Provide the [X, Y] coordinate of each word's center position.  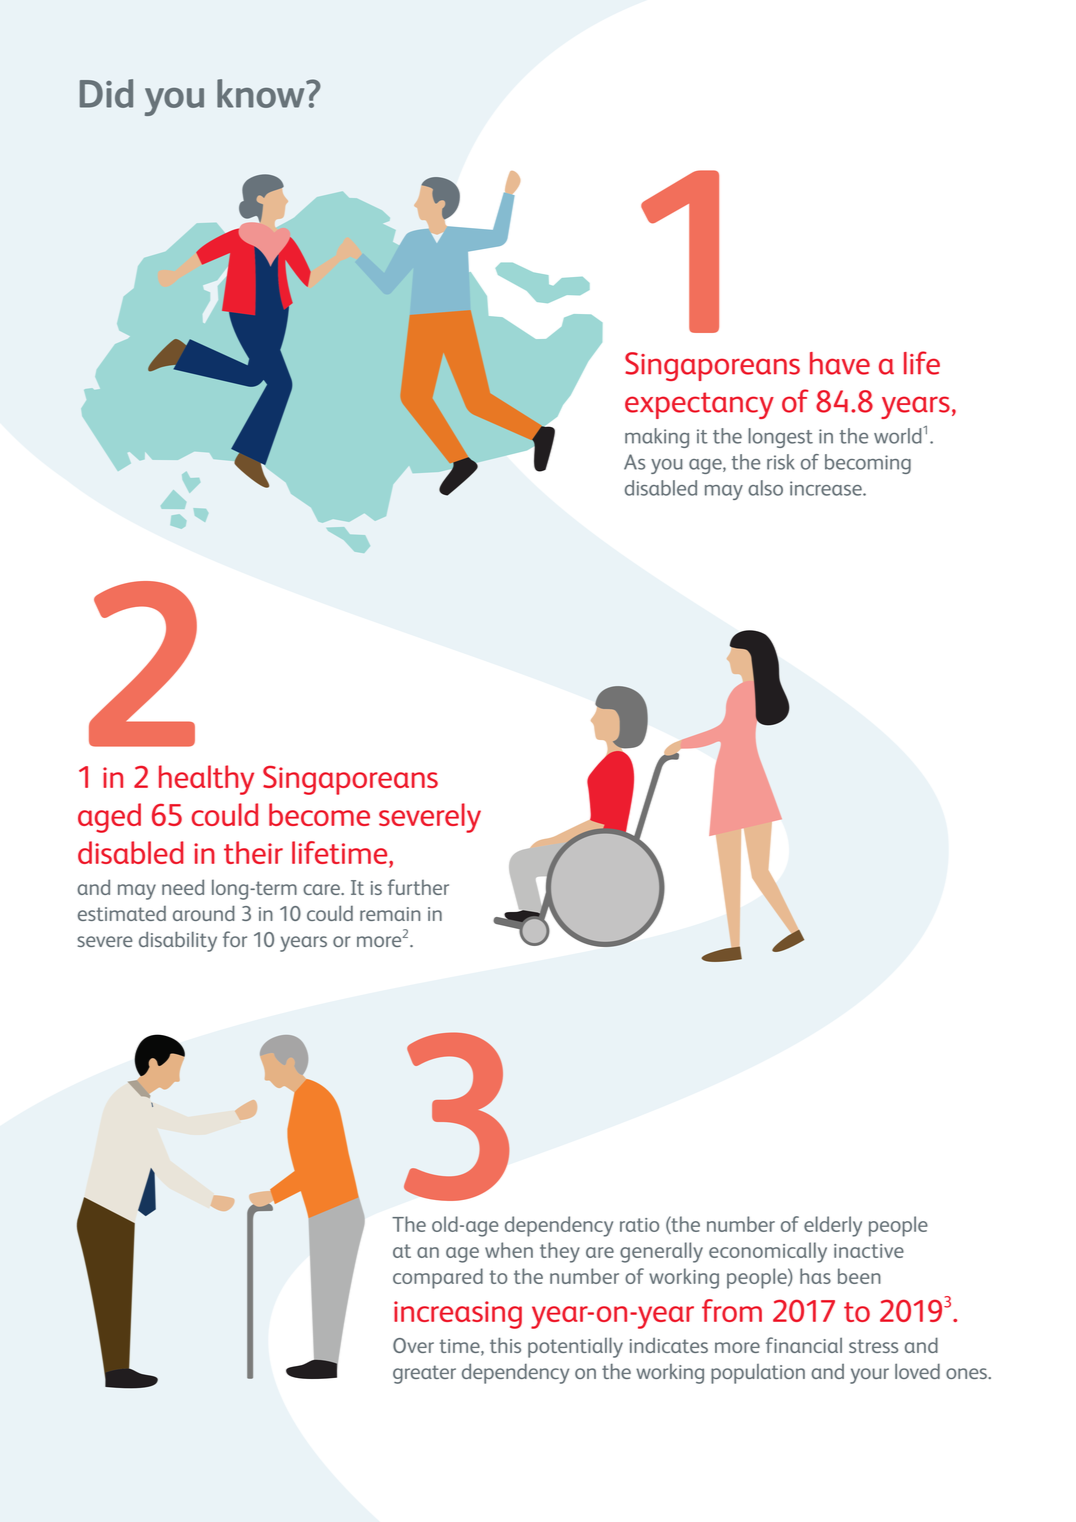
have [840, 363]
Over [413, 1345]
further [418, 887]
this [505, 1345]
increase [827, 488]
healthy [206, 780]
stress [873, 1346]
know [262, 93]
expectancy [699, 405]
